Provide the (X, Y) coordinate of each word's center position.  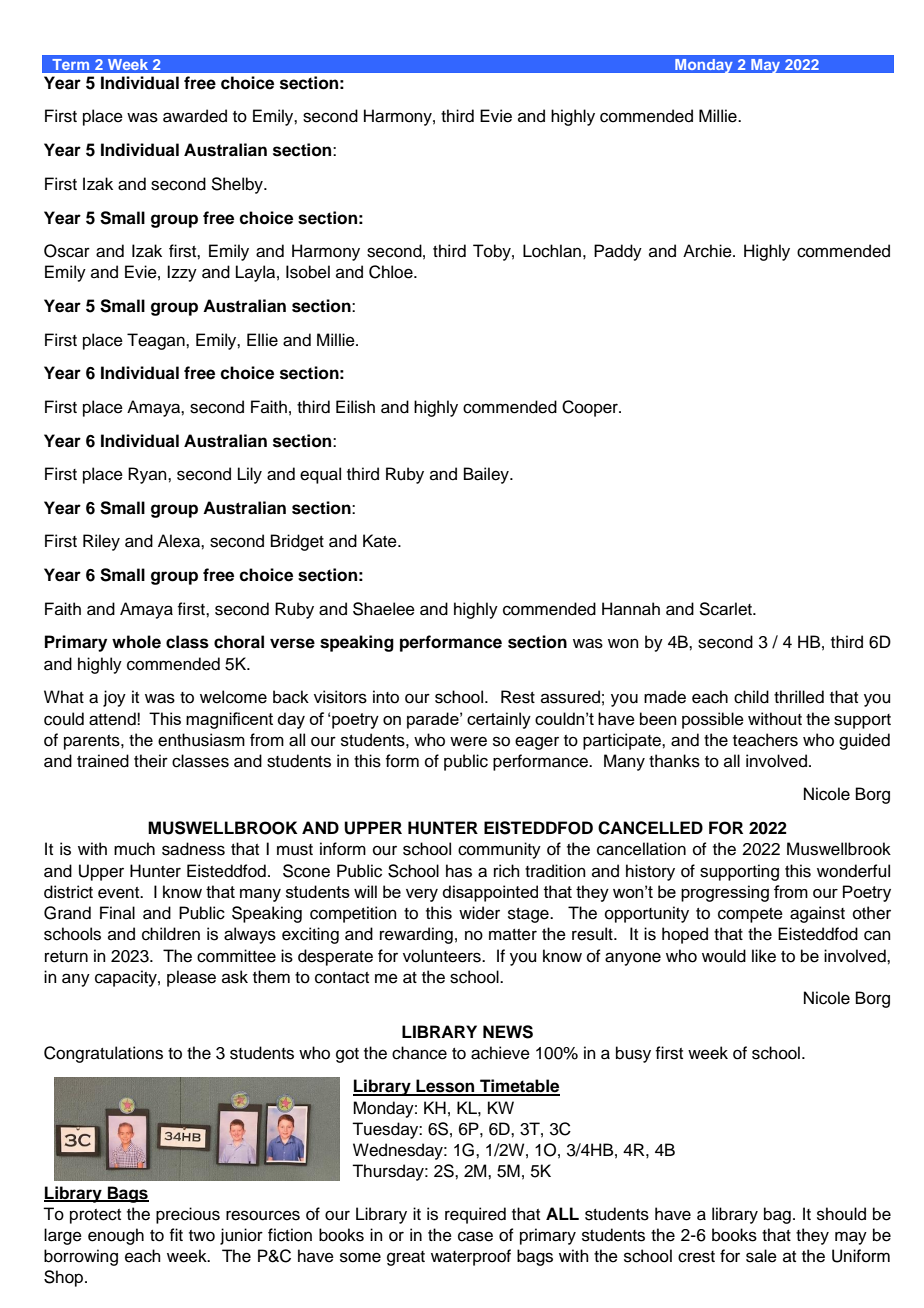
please (191, 978)
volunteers (443, 956)
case (475, 1236)
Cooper (591, 408)
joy (114, 698)
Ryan (148, 475)
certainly (499, 720)
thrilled (799, 697)
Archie (708, 251)
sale (761, 1256)
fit (176, 1234)
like (764, 956)
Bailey (487, 475)
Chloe (392, 272)
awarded (195, 116)
